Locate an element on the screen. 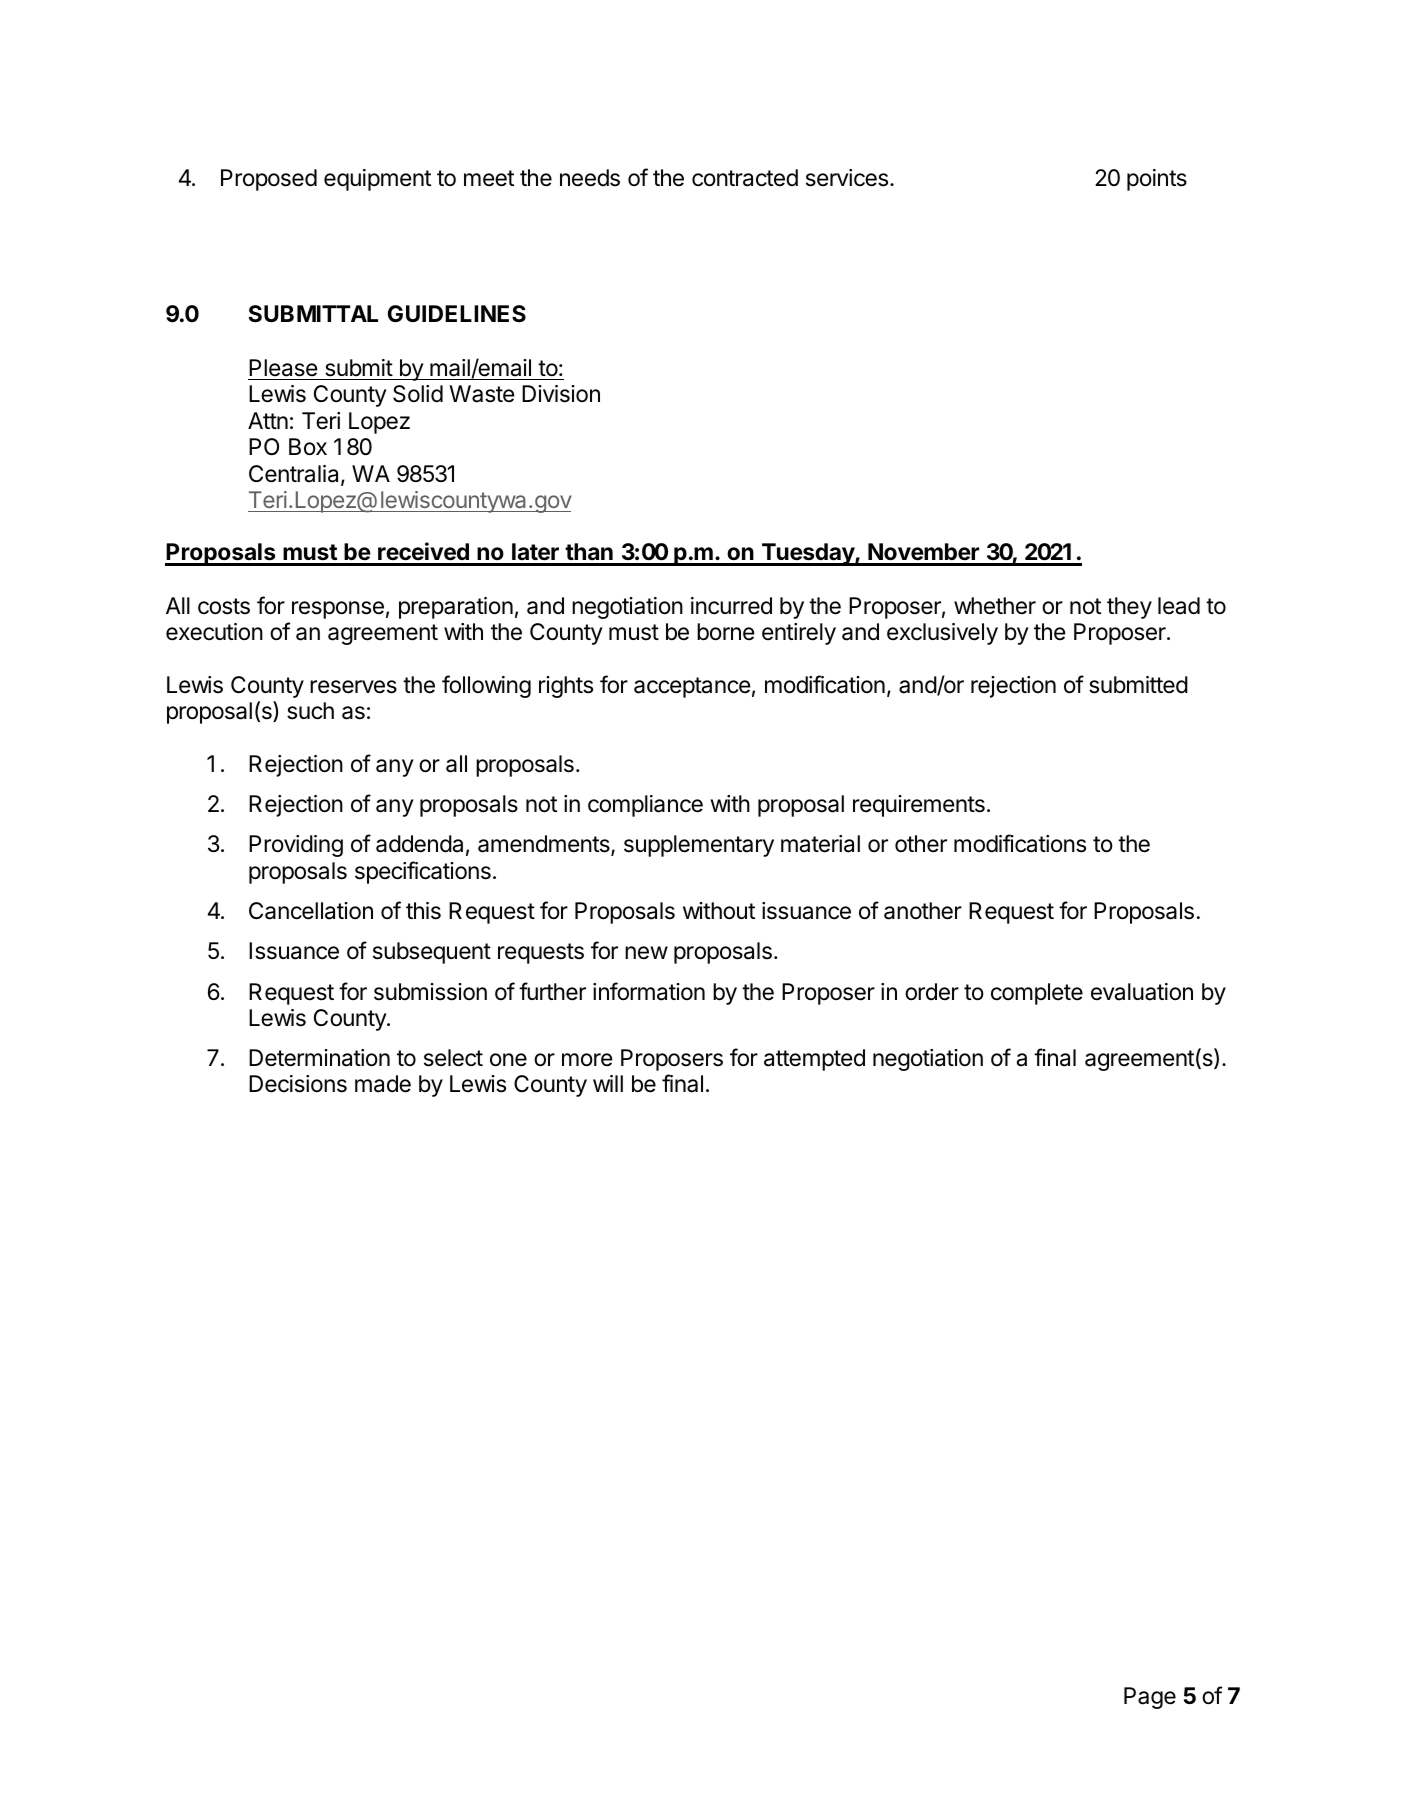 This screenshot has width=1405, height=1819. complete is located at coordinates (1037, 994).
